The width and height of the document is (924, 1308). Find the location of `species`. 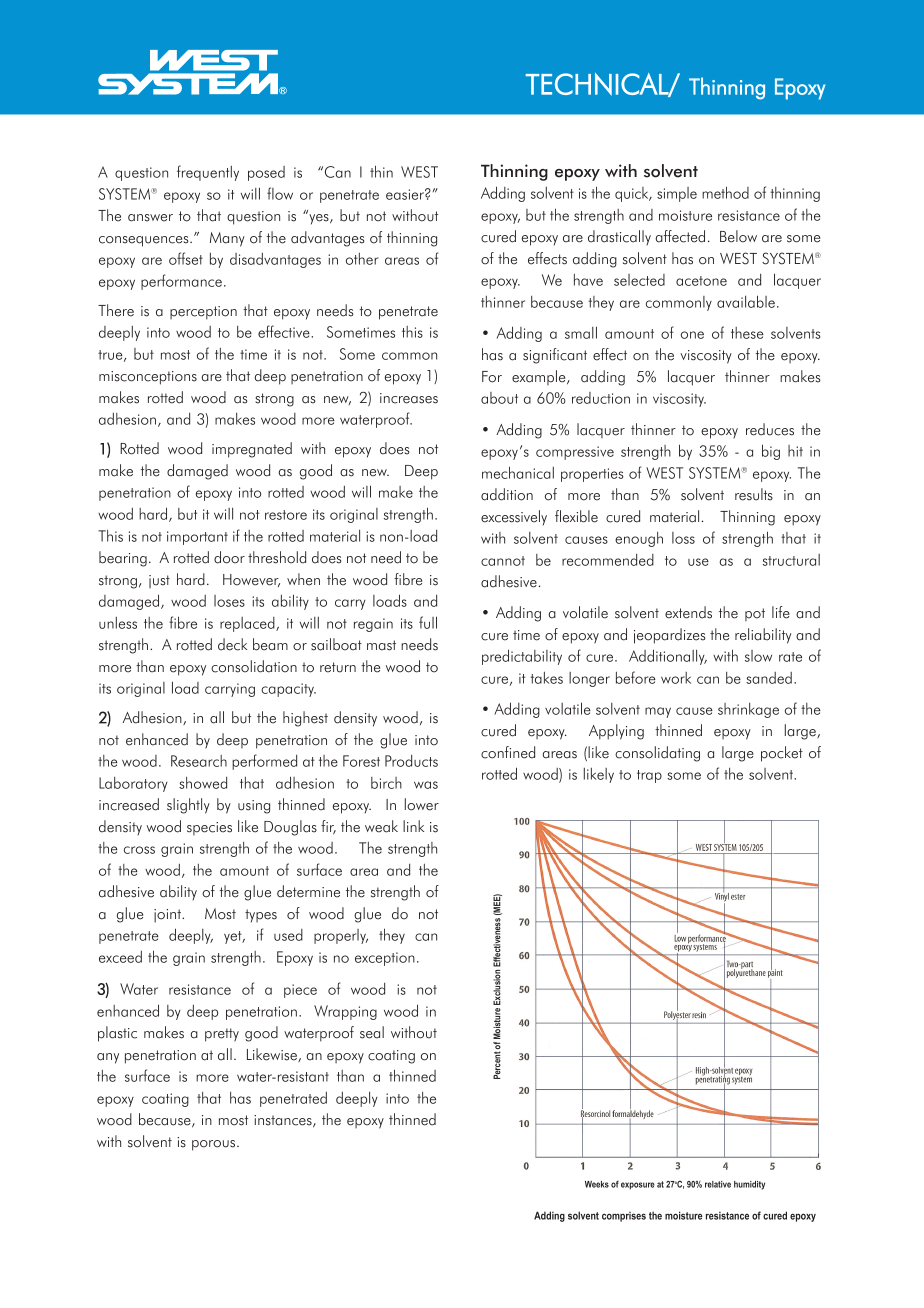

species is located at coordinates (209, 828).
